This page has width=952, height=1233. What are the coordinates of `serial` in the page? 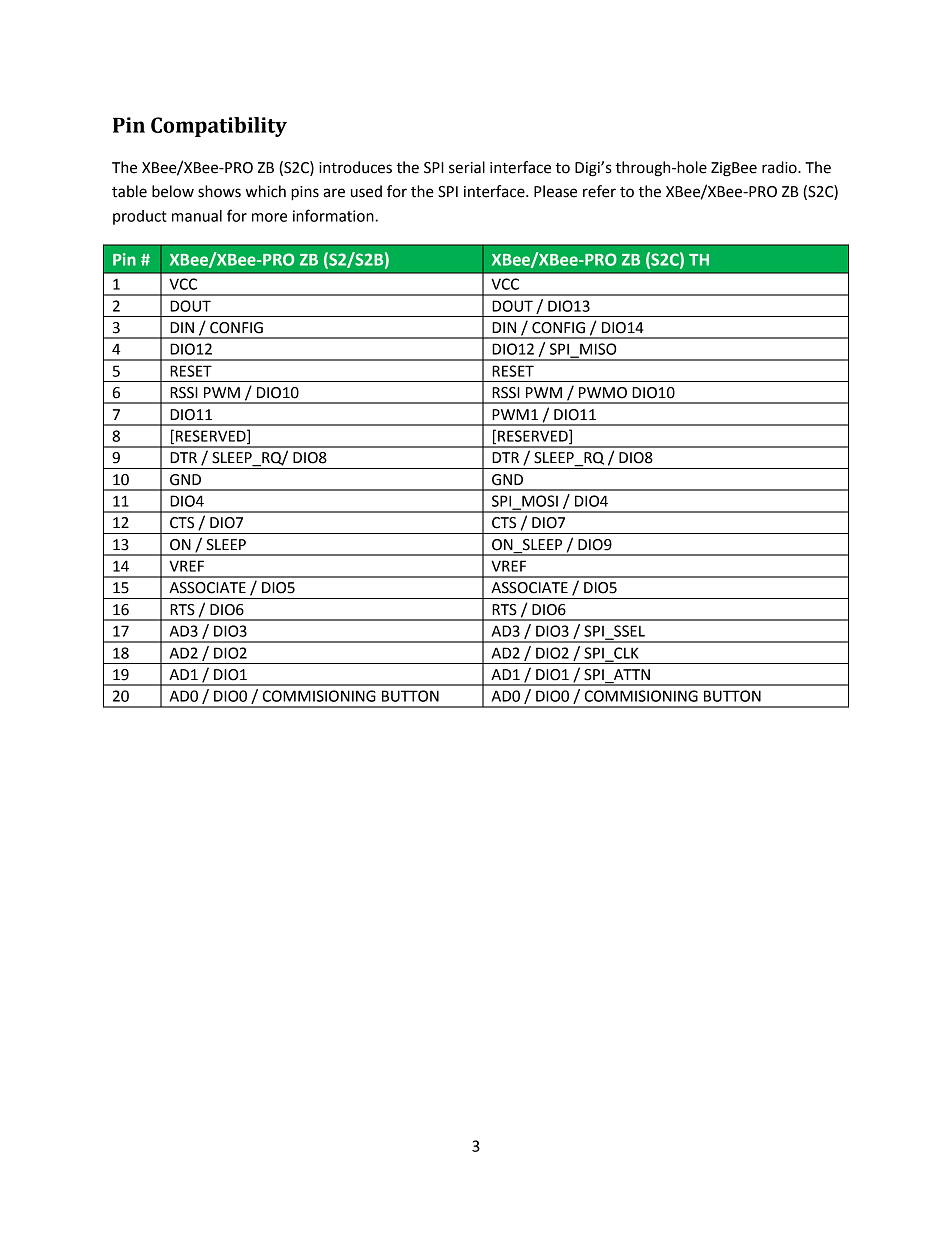 It's located at (467, 167).
